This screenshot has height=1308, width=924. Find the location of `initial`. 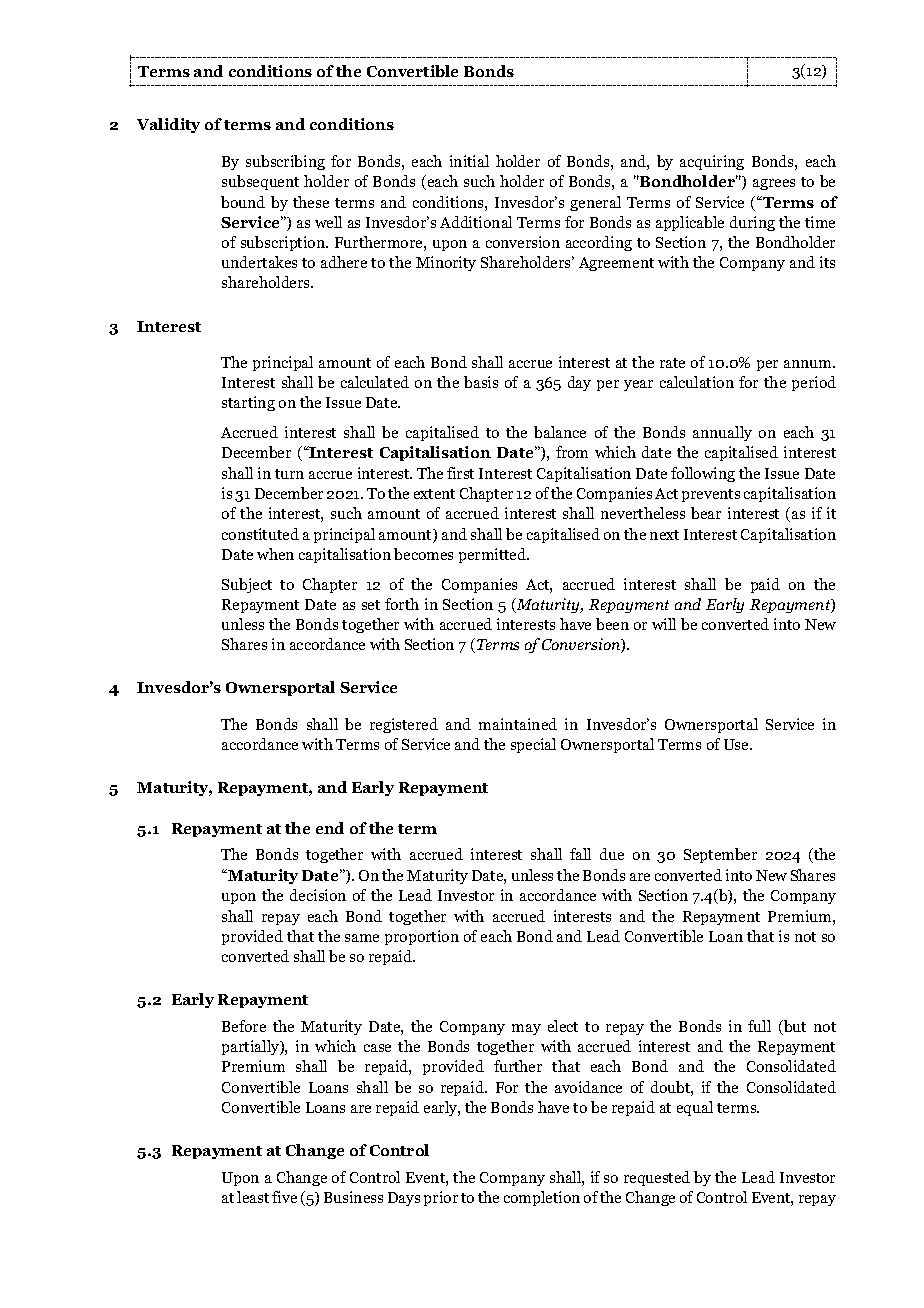

initial is located at coordinates (469, 161).
